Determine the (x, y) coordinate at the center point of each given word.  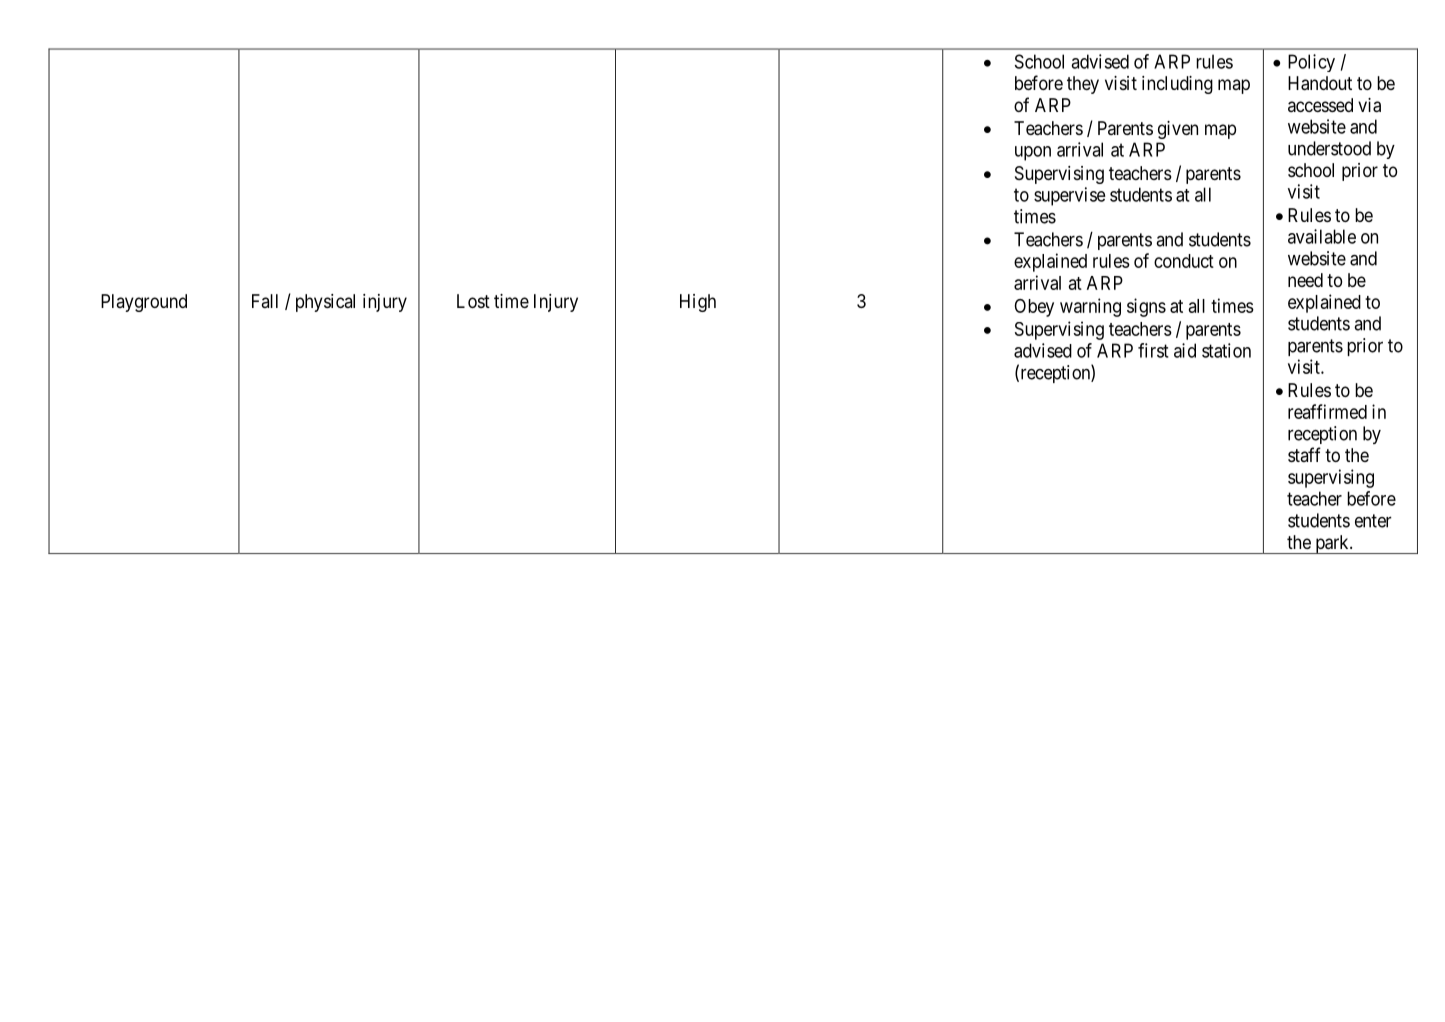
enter (1373, 521)
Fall (265, 301)
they (1083, 85)
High (698, 303)
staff (1304, 454)
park (1332, 544)
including (1177, 85)
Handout (1320, 83)
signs (1146, 307)
